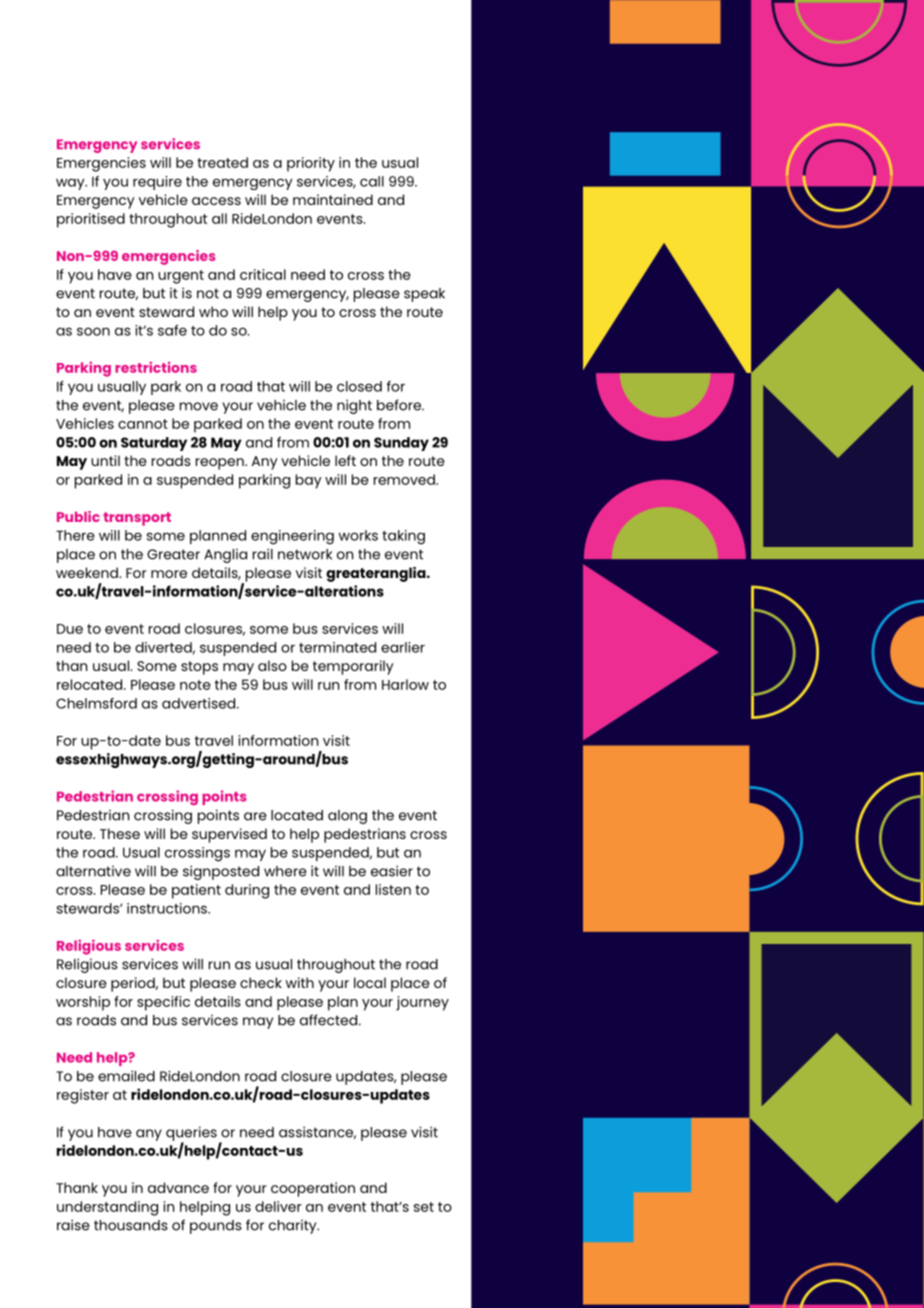 The width and height of the image is (924, 1308). I want to click on transport, so click(137, 519).
